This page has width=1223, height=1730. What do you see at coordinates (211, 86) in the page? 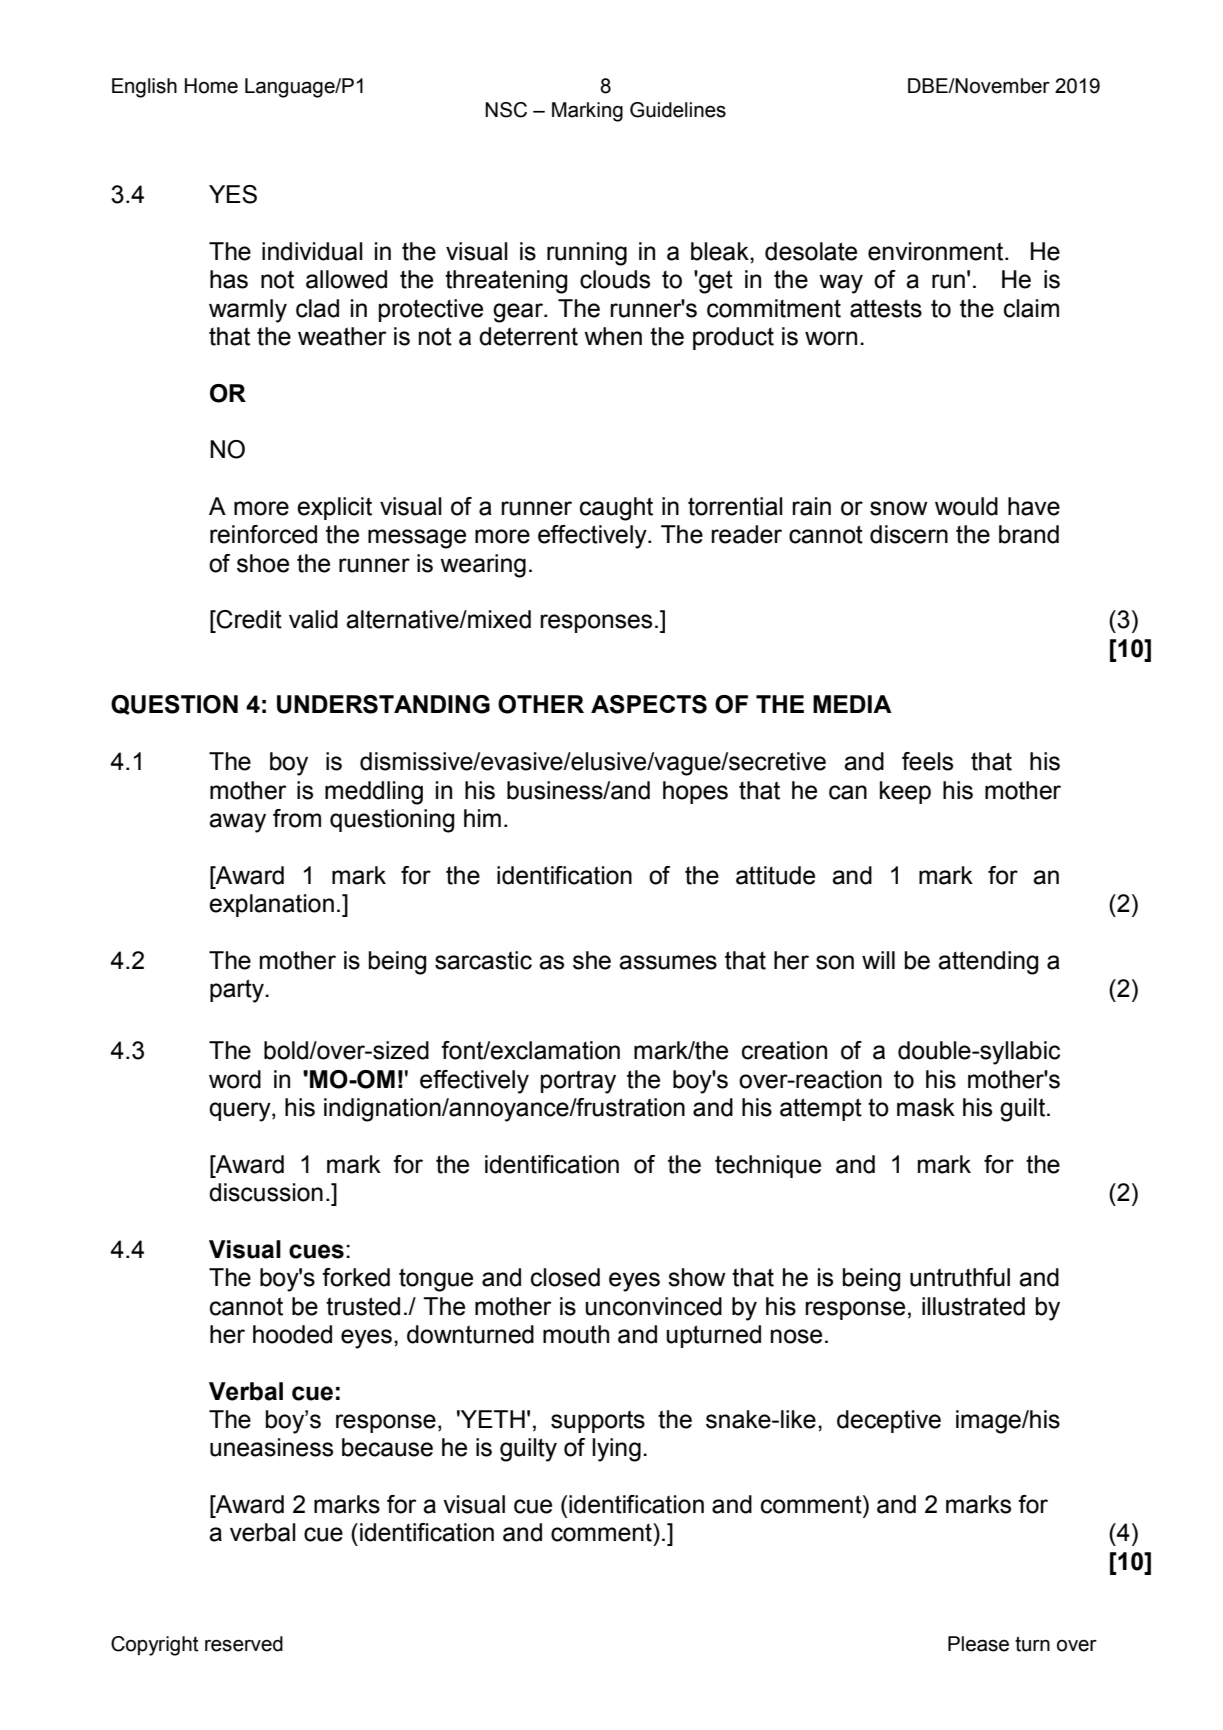
I see `Home` at bounding box center [211, 86].
